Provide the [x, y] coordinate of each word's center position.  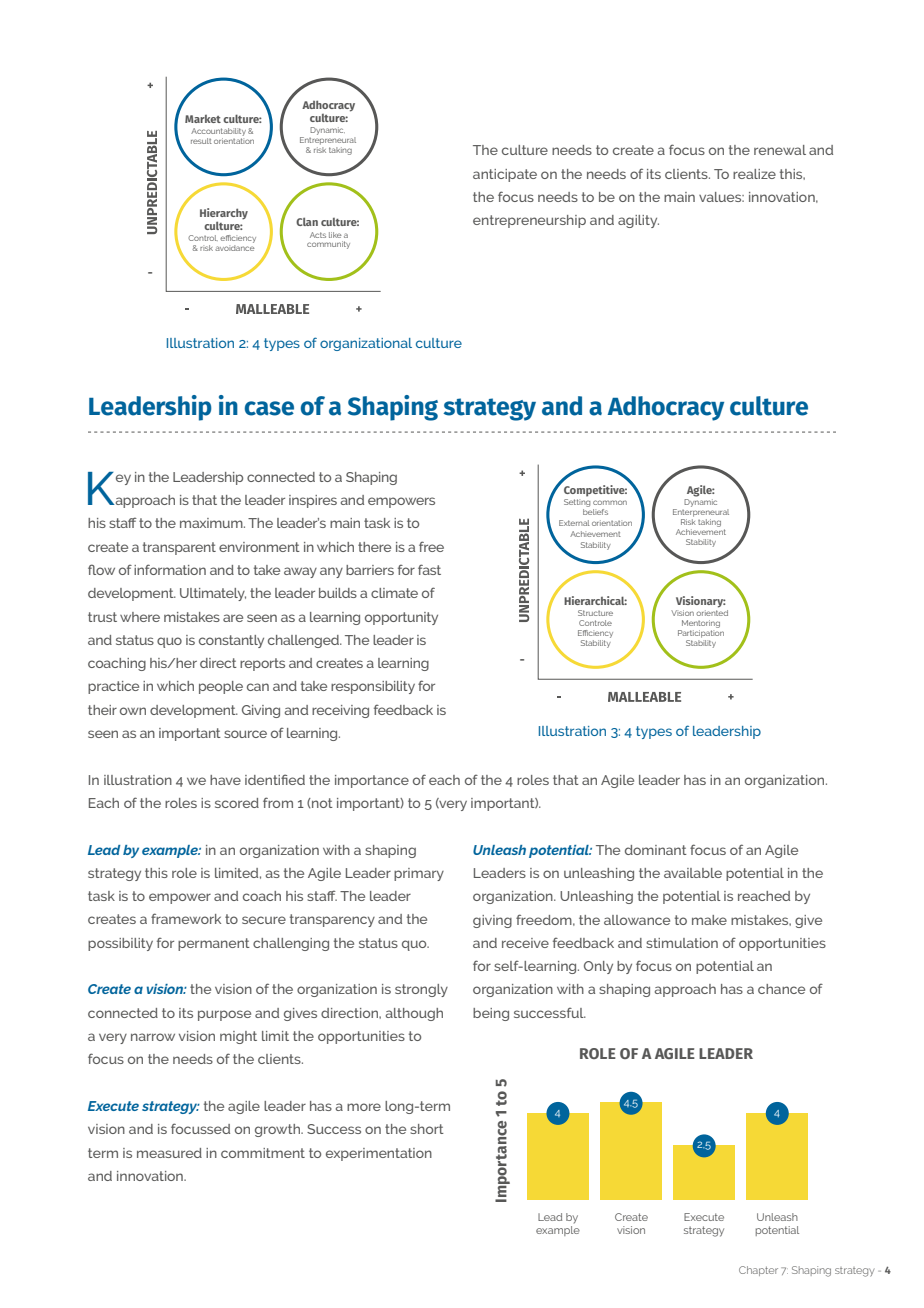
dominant [656, 850]
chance [781, 989]
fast [429, 569]
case [269, 408]
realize [754, 174]
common [610, 502]
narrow [153, 1037]
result [201, 141]
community [328, 245]
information [170, 569]
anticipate [505, 175]
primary [419, 874]
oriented [712, 611]
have [225, 780]
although [414, 1014]
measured [169, 1153]
